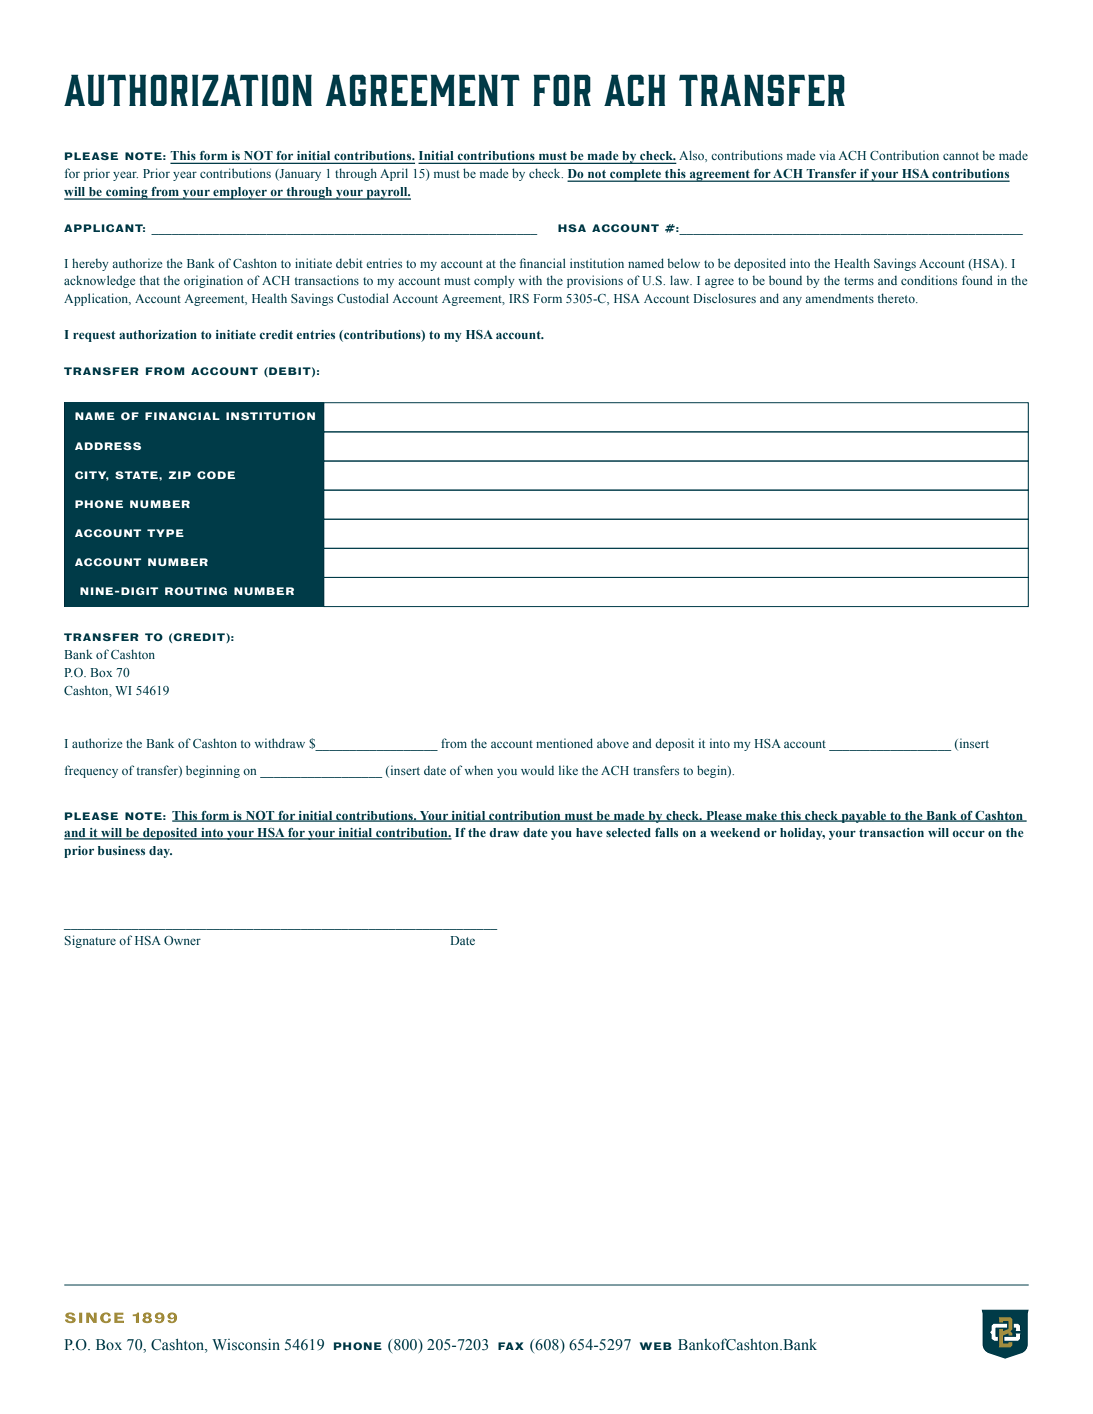  What do you see at coordinates (636, 175) in the screenshot?
I see `complete` at bounding box center [636, 175].
